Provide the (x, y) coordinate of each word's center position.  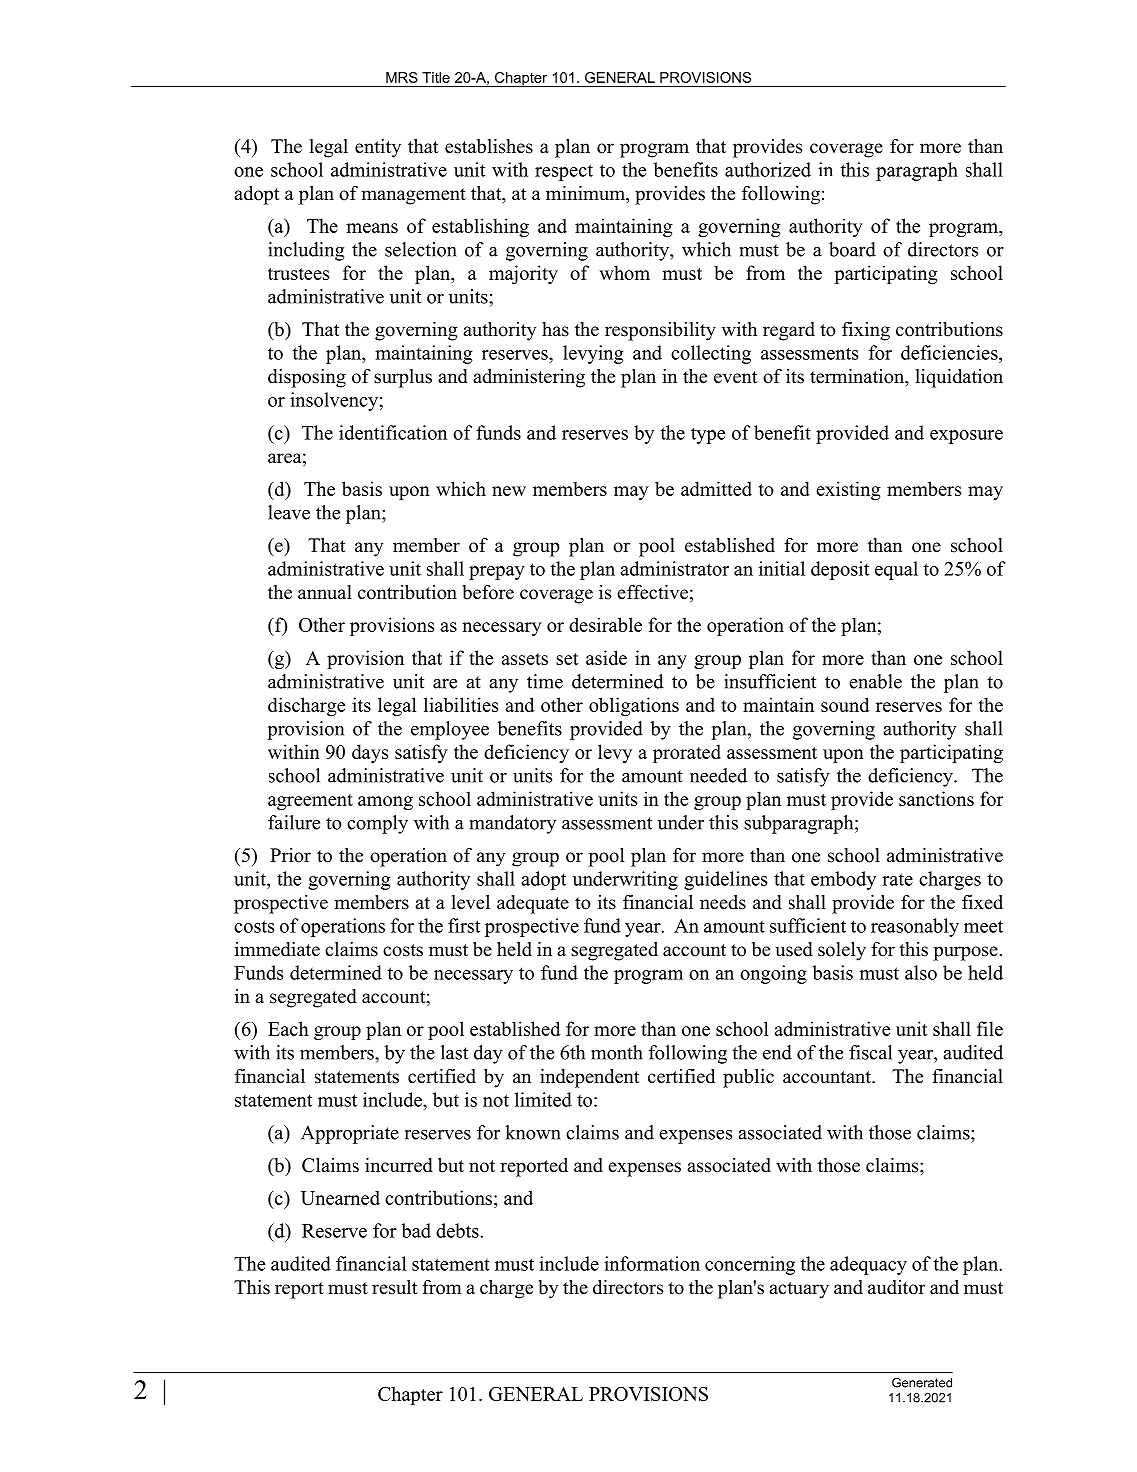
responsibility (660, 331)
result (395, 1287)
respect (564, 172)
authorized (768, 169)
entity (378, 148)
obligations (634, 706)
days (370, 753)
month (617, 1052)
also (921, 972)
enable (875, 681)
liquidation (959, 378)
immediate (277, 949)
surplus (403, 378)
